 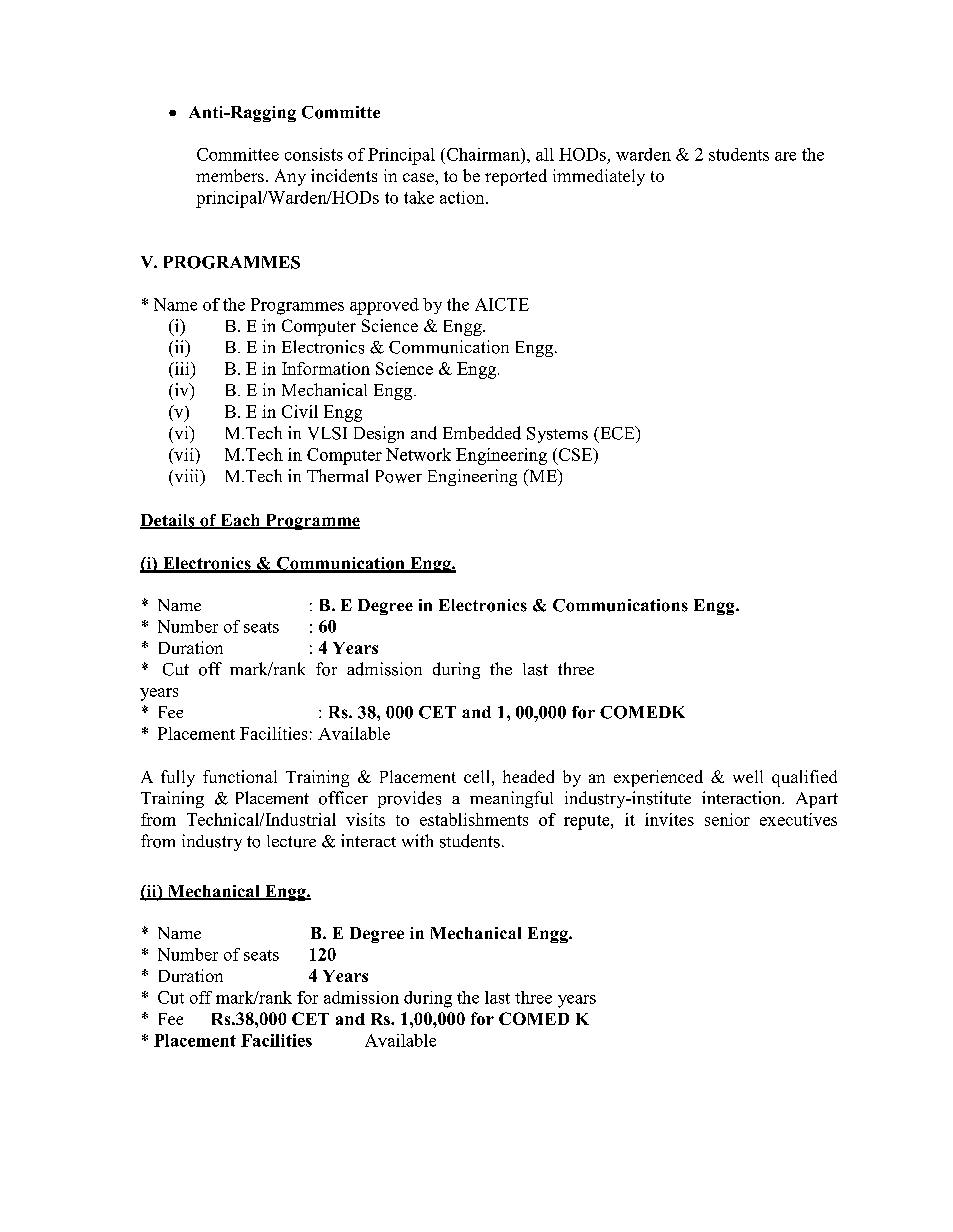 What do you see at coordinates (300, 411) in the page?
I see `Civil` at bounding box center [300, 411].
